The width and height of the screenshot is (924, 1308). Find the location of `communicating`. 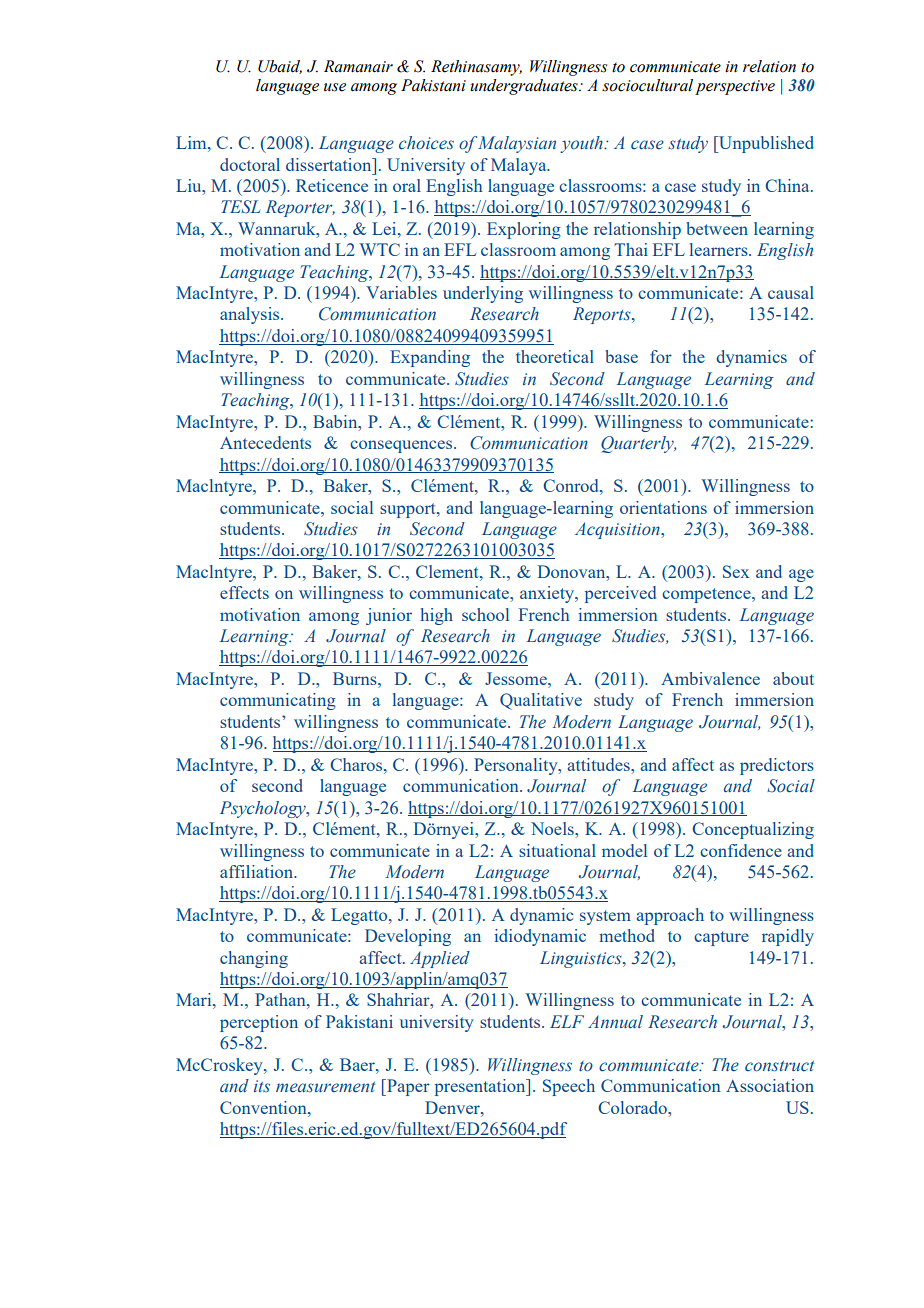

communicating is located at coordinates (278, 701).
